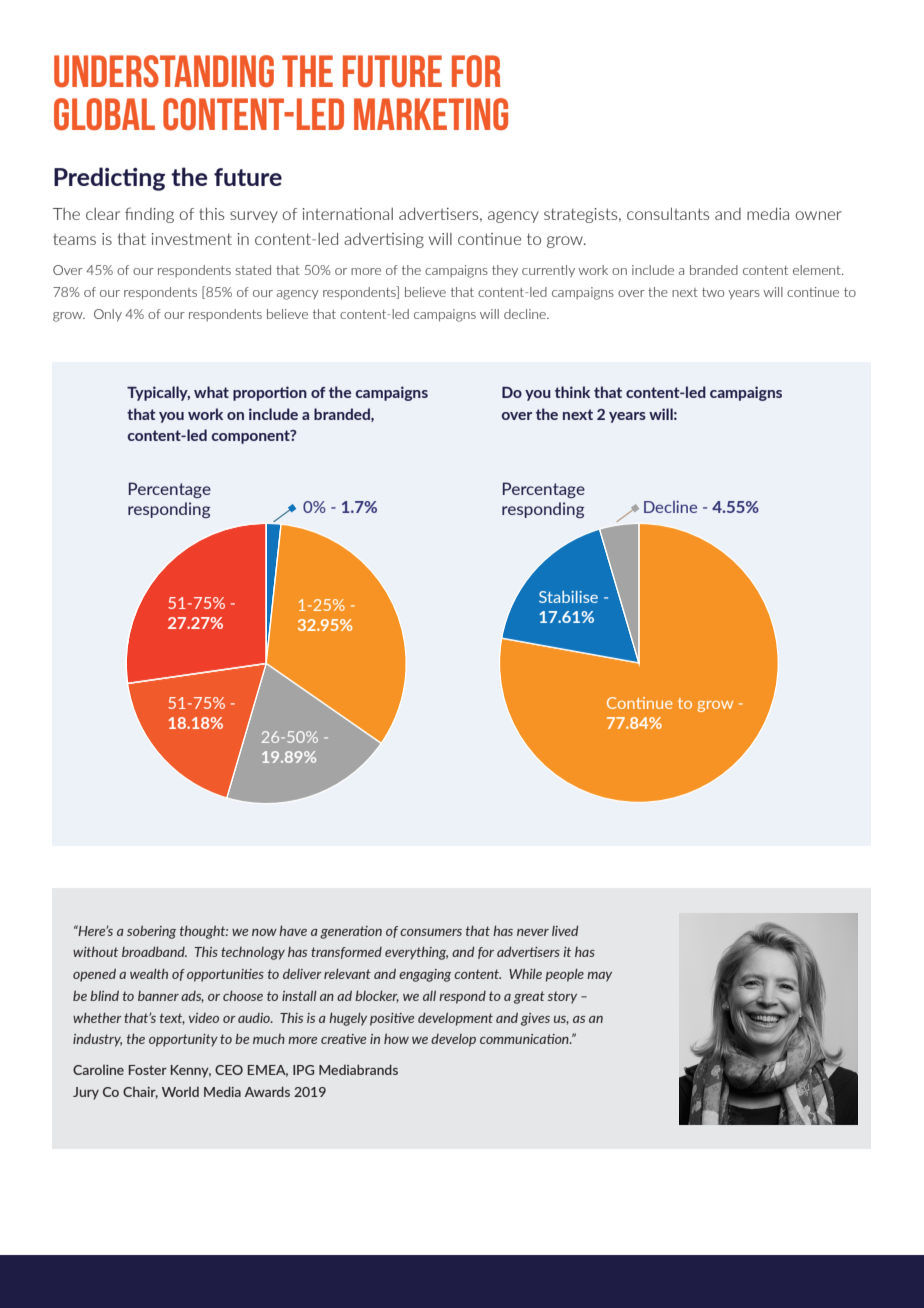 This screenshot has height=1308, width=924. Describe the element at coordinates (431, 932) in the screenshot. I see `consumers` at that location.
